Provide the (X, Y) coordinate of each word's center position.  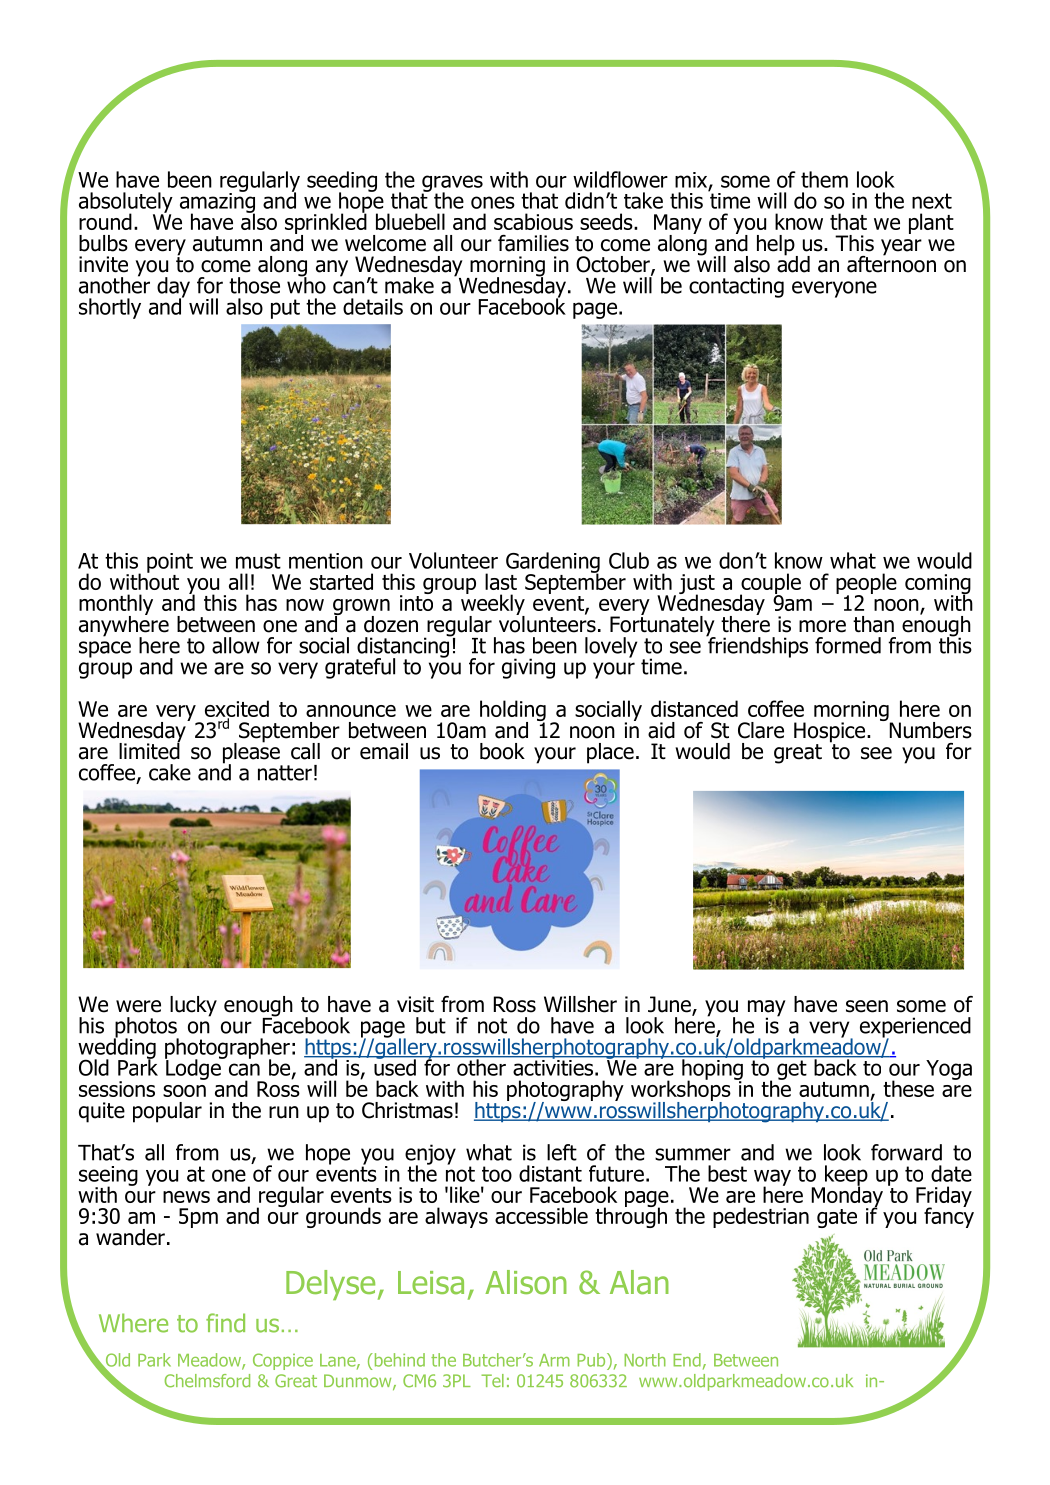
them (824, 179)
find (225, 1323)
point (170, 563)
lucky (193, 1006)
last (501, 581)
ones (493, 202)
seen (867, 1006)
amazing (217, 202)
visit (415, 1004)
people (866, 584)
